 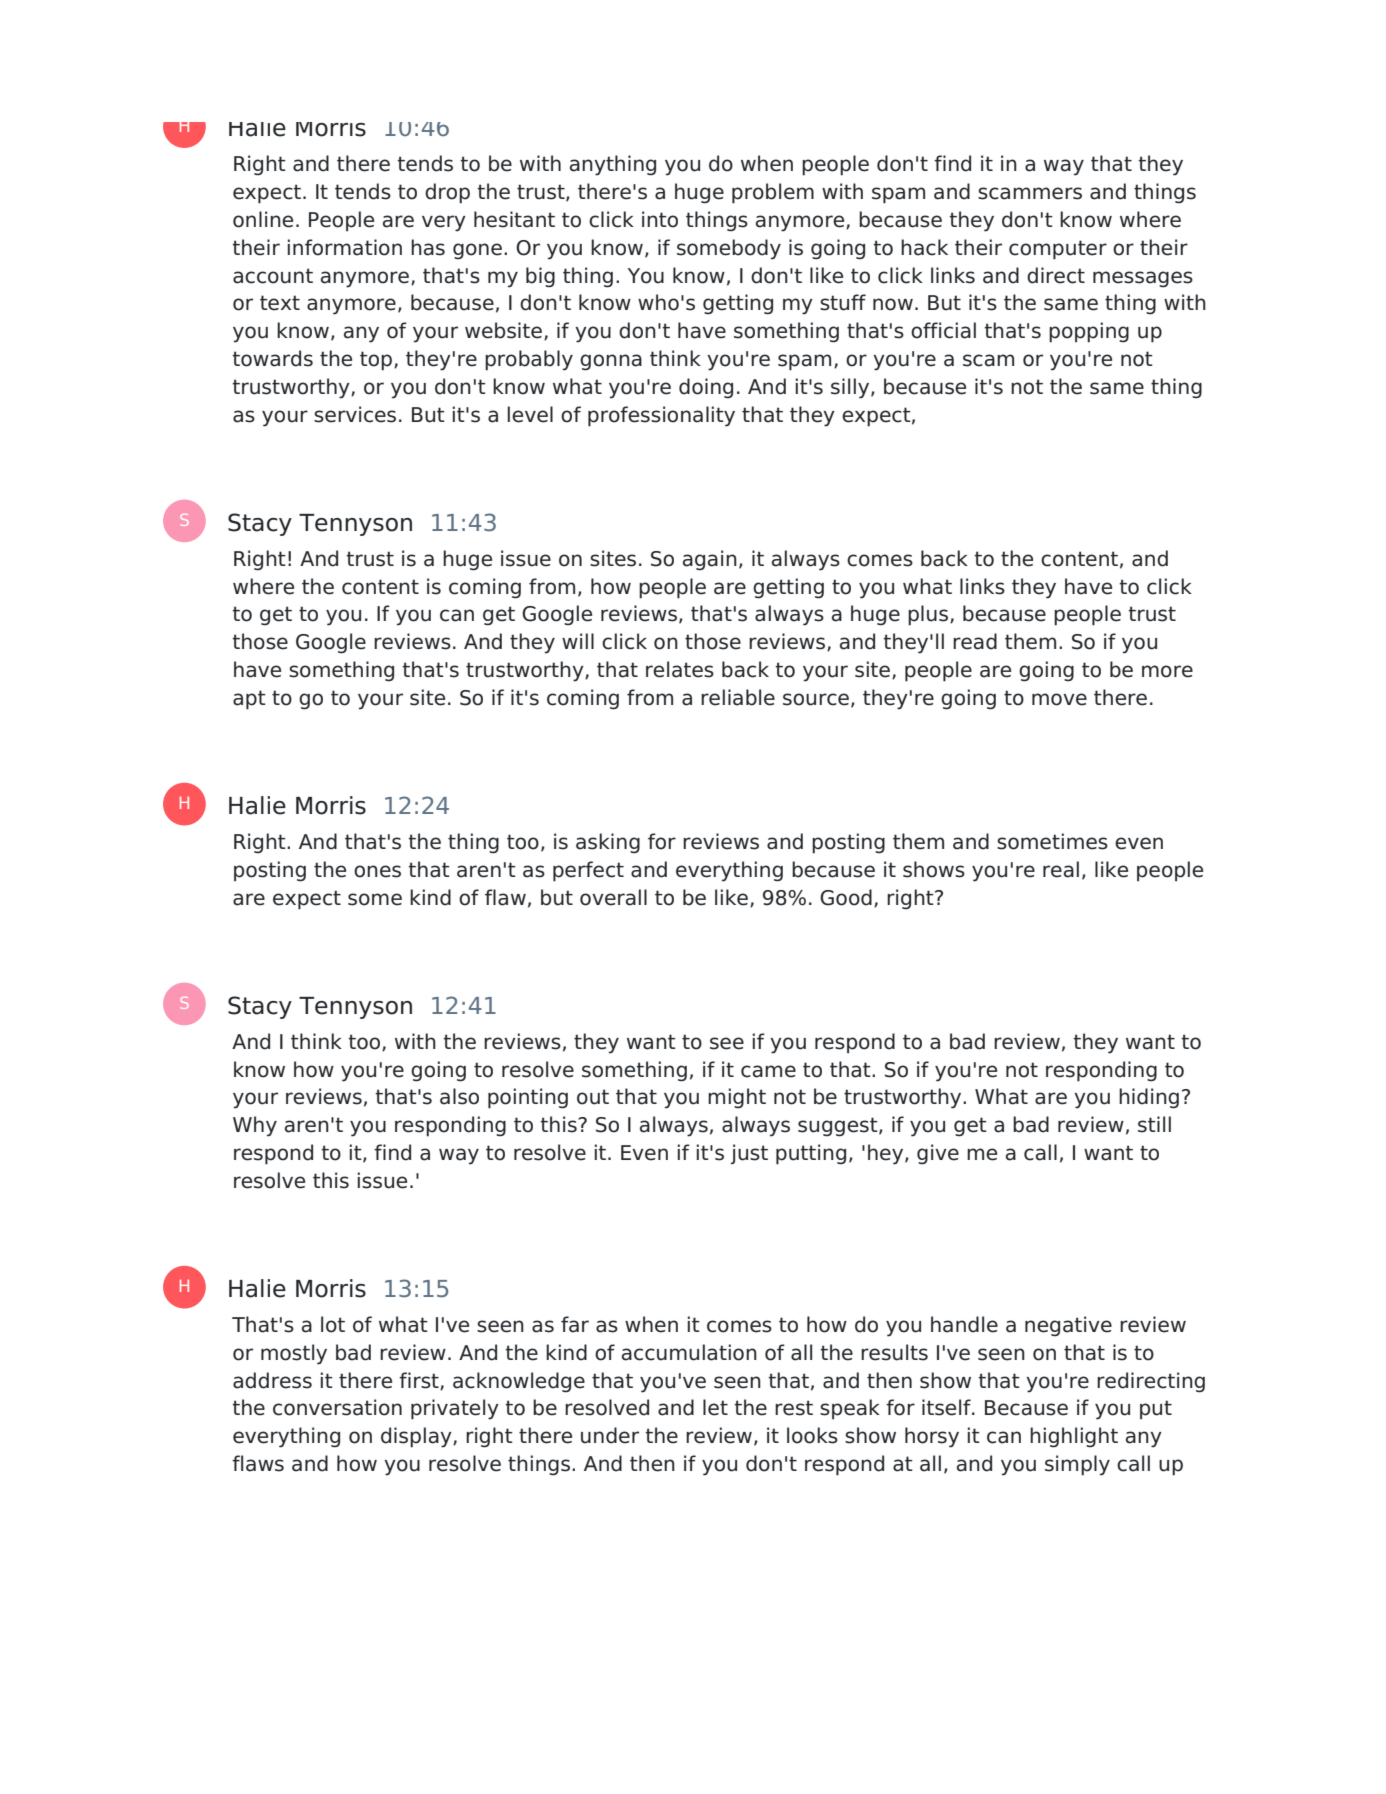 What do you see at coordinates (660, 219) in the document?
I see `into` at bounding box center [660, 219].
